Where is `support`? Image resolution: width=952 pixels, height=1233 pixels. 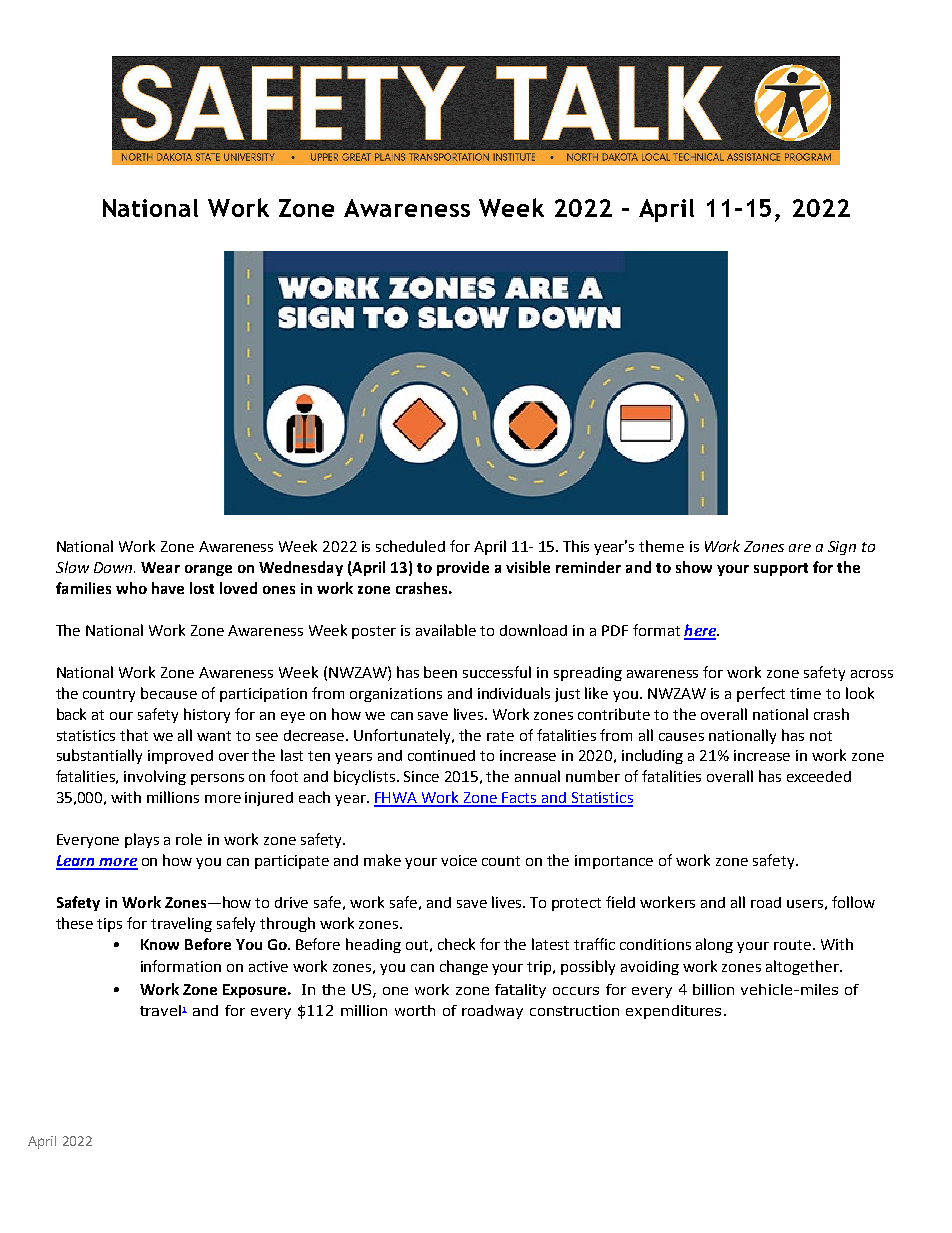
support is located at coordinates (781, 569).
